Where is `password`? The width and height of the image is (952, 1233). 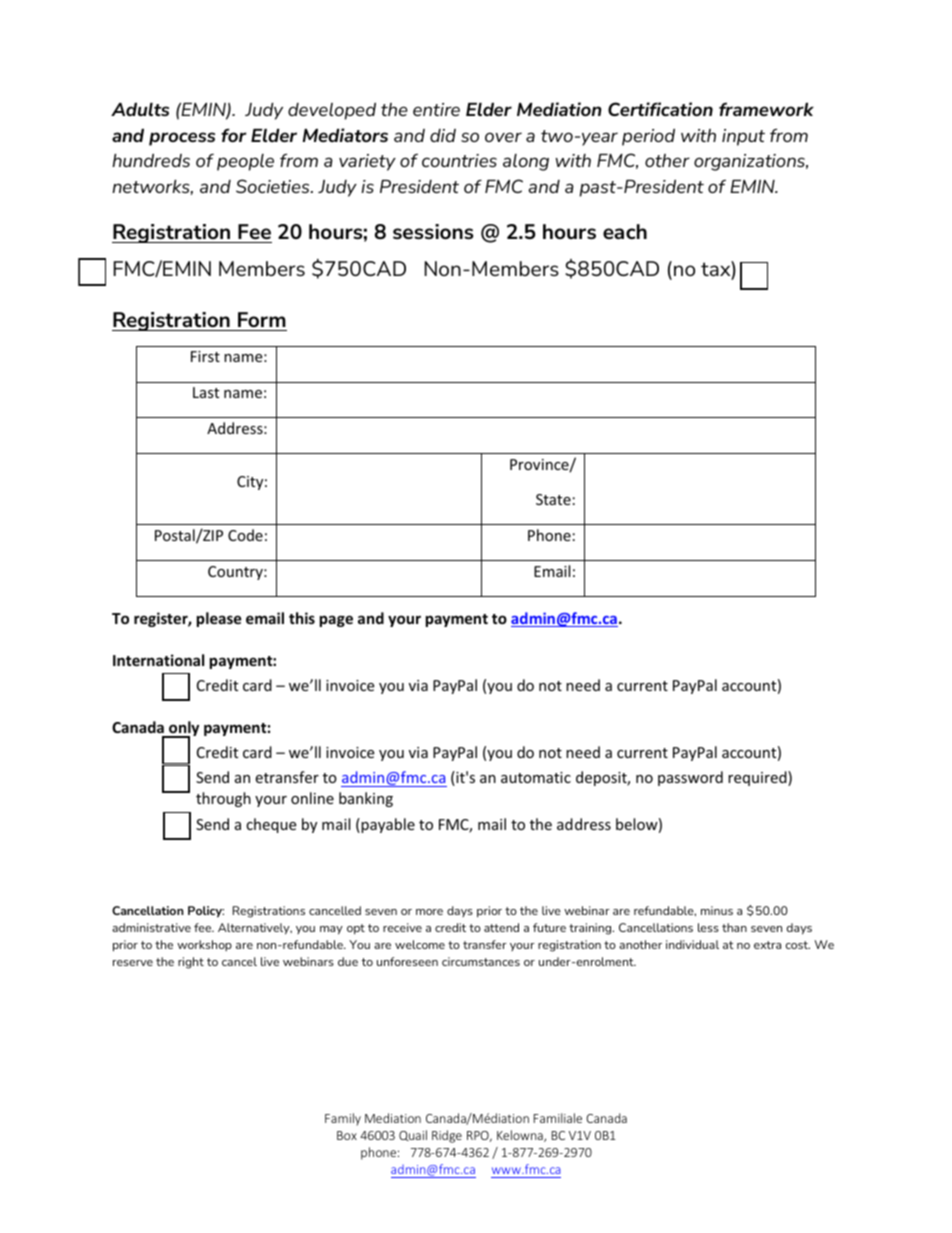
password is located at coordinates (690, 778).
